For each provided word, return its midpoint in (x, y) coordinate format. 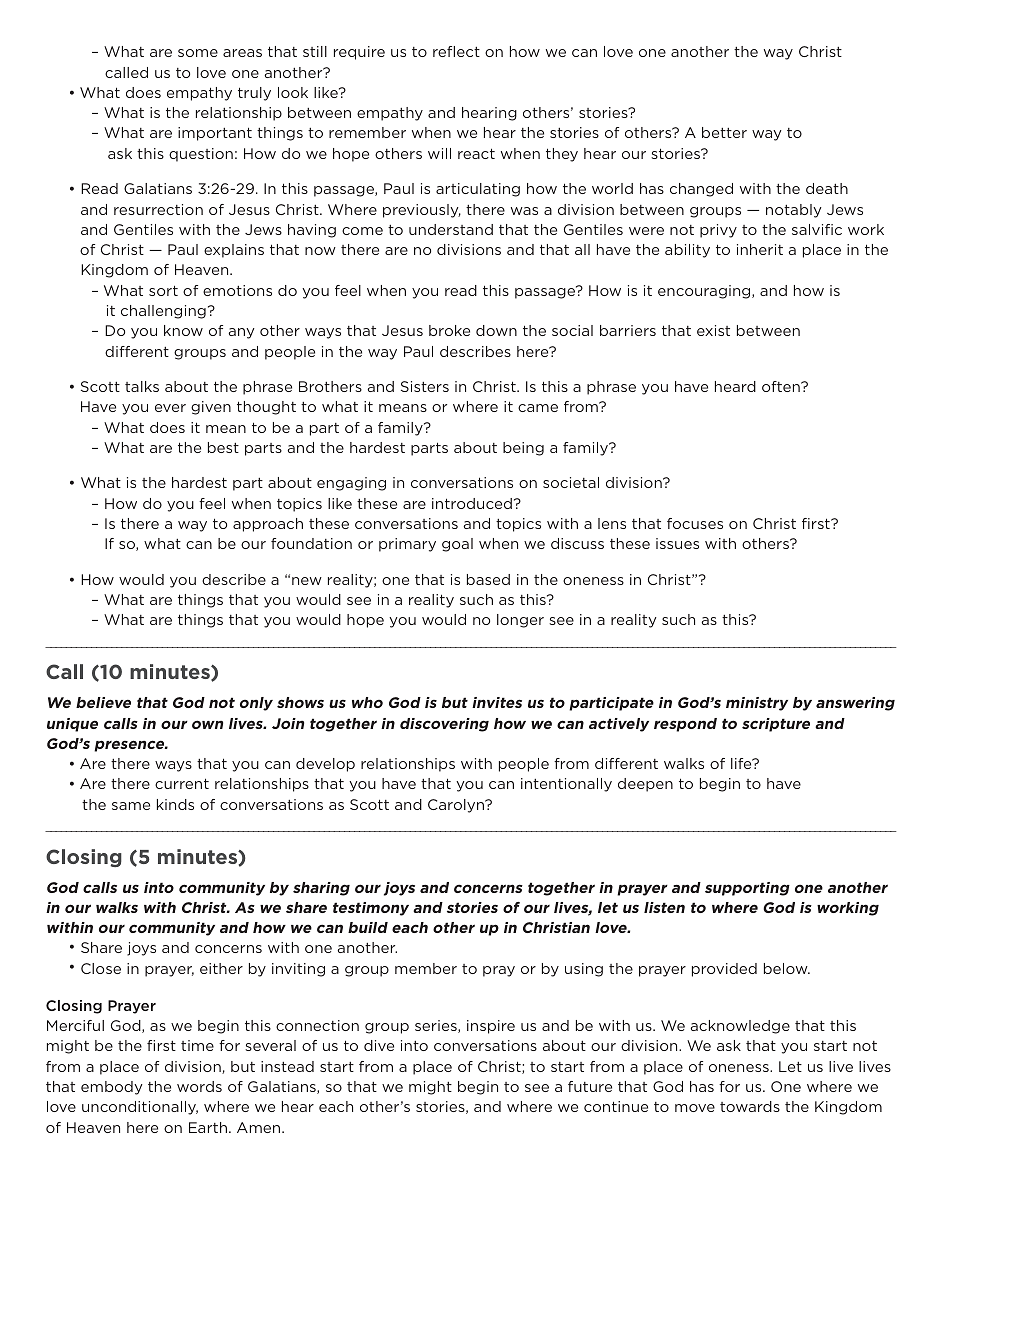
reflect (456, 51)
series (437, 1026)
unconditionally (140, 1108)
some (198, 53)
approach (268, 525)
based (488, 579)
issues (677, 543)
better (724, 132)
